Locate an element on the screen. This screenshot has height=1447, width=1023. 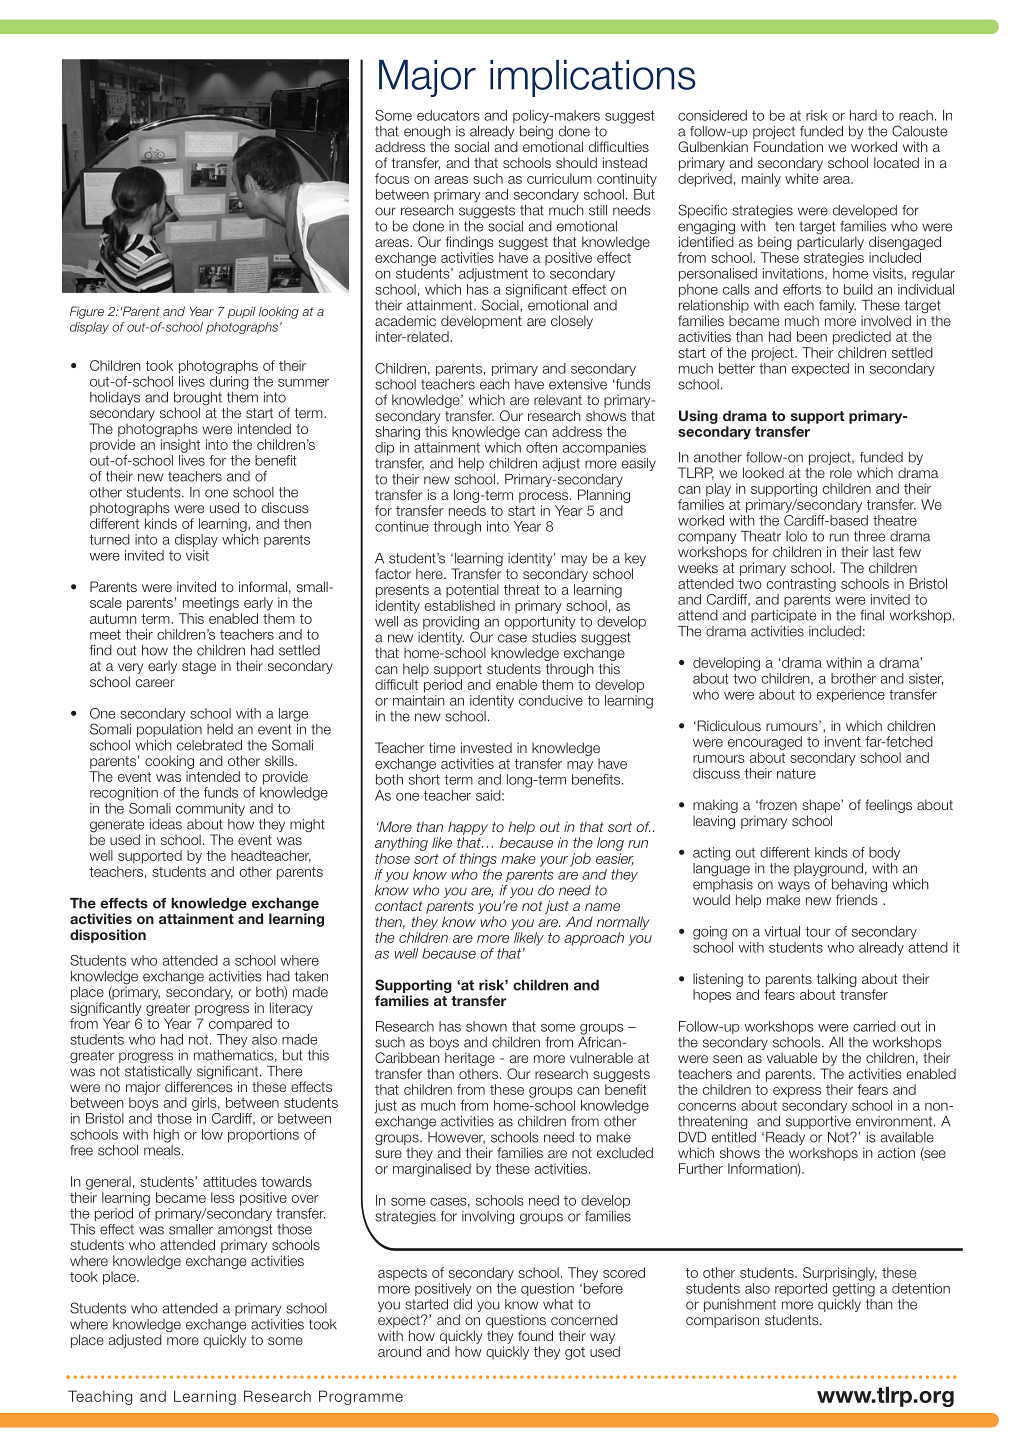
turned is located at coordinates (109, 539).
